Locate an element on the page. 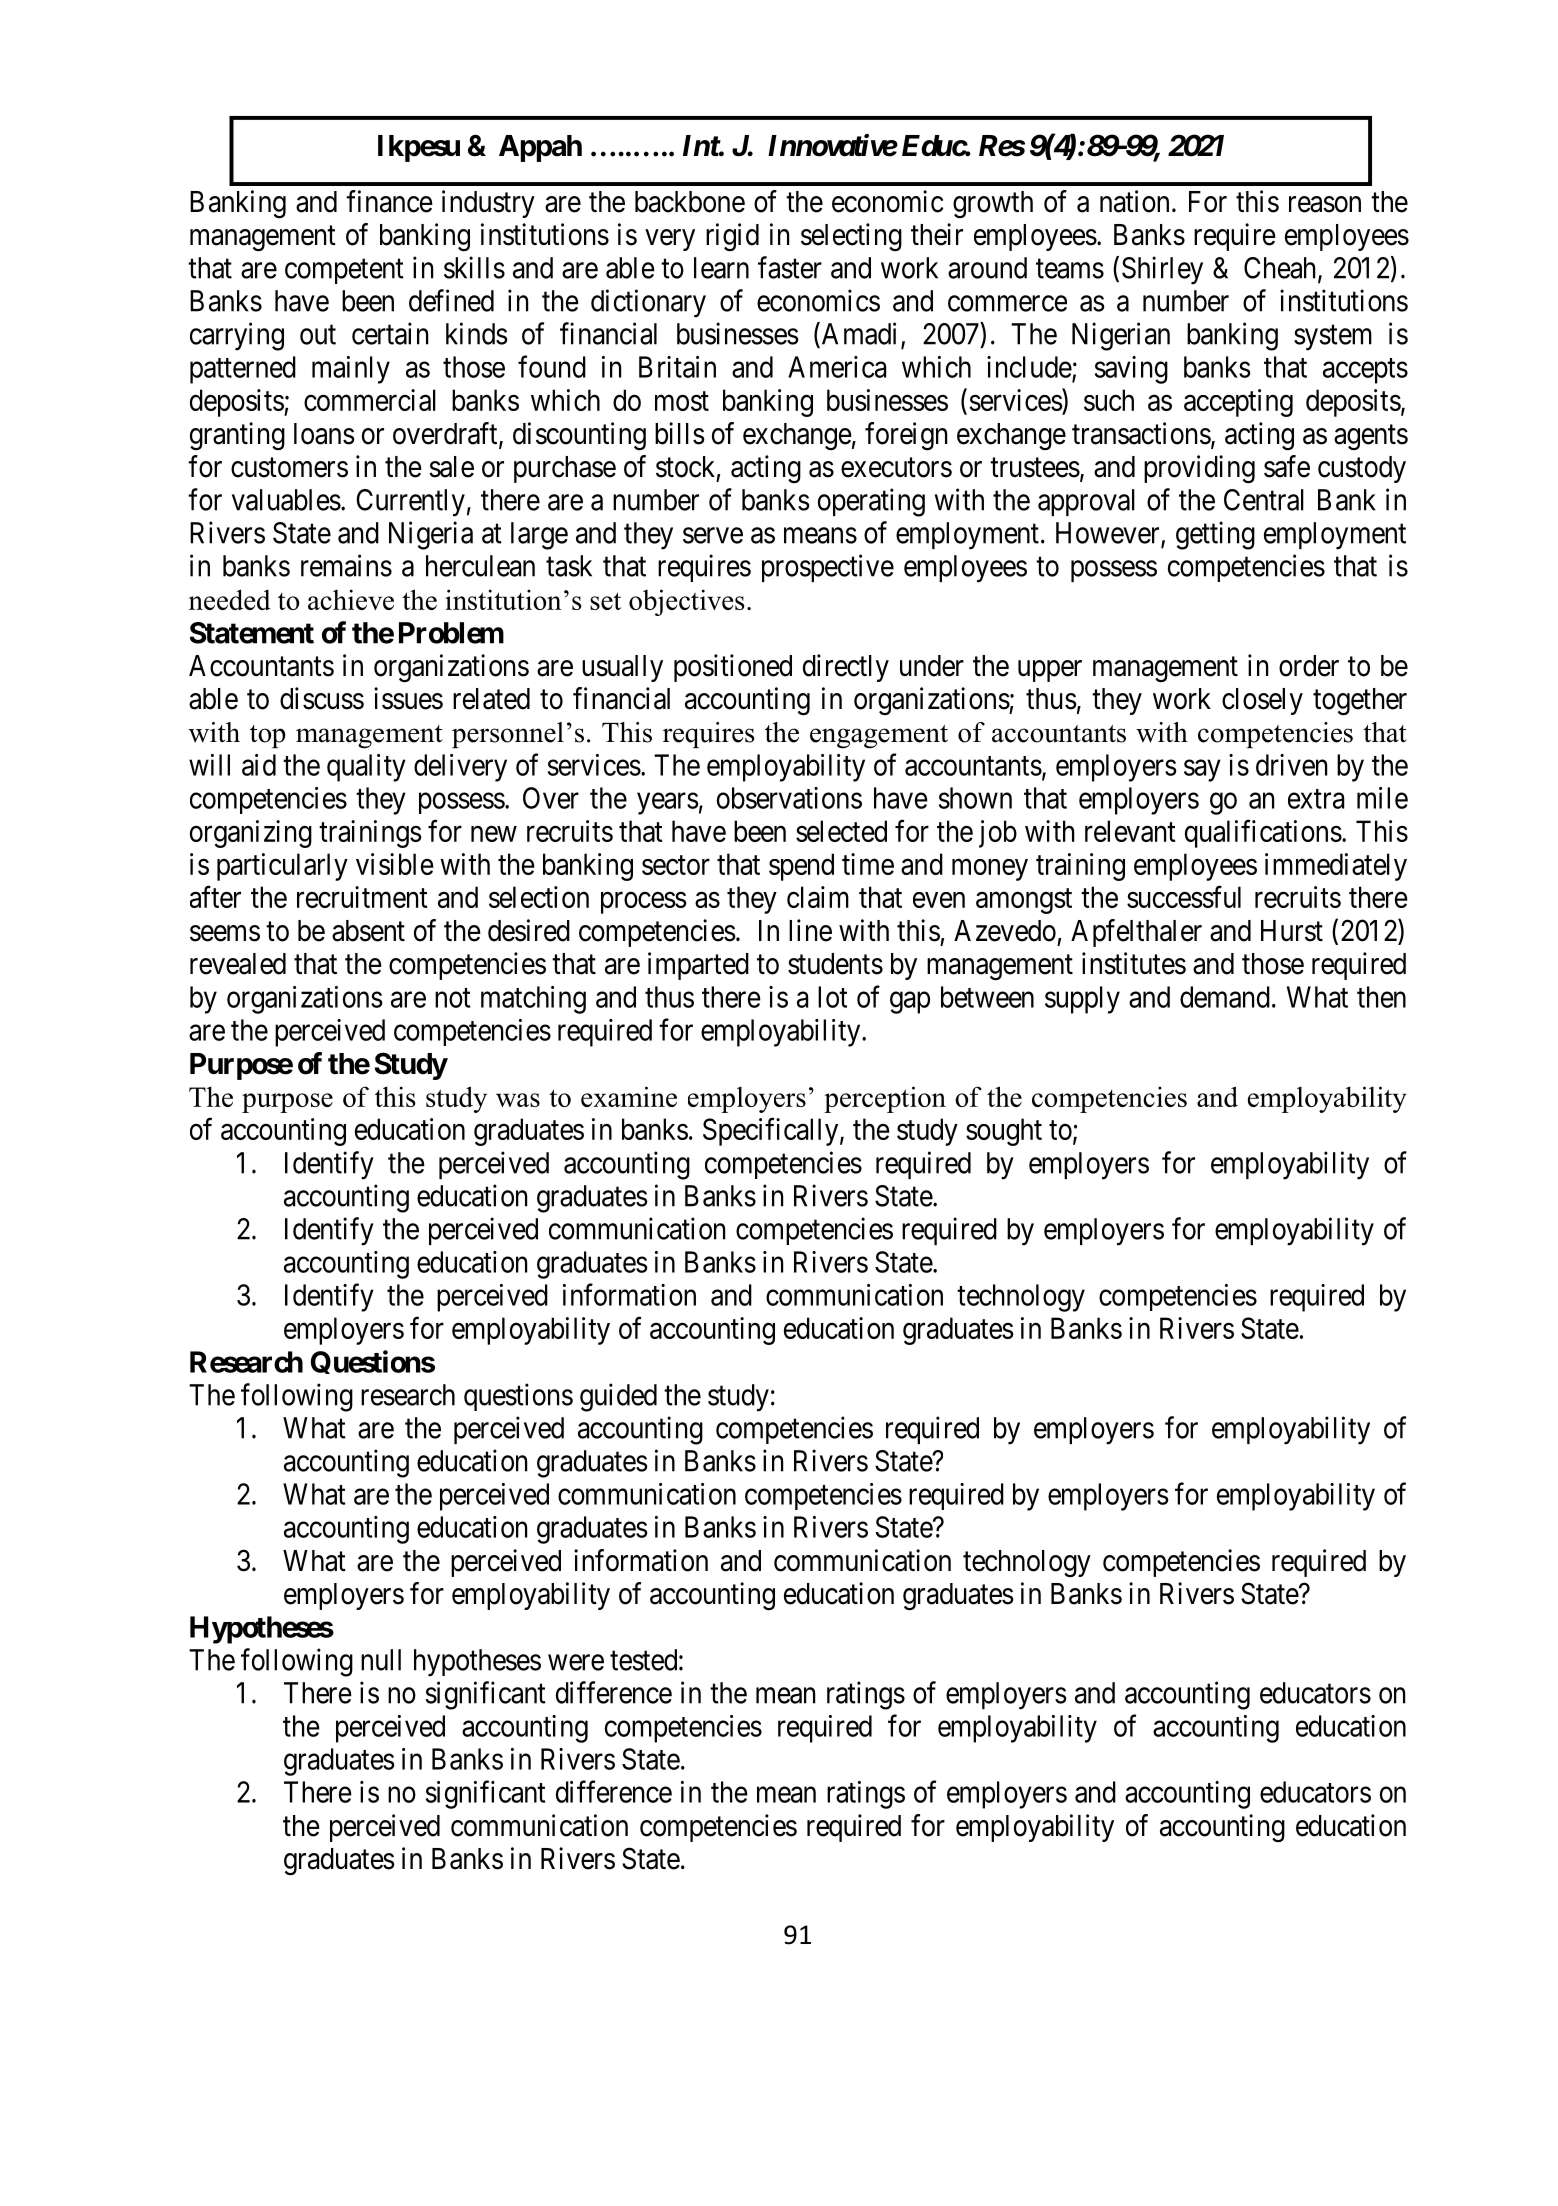  competent is located at coordinates (344, 271).
